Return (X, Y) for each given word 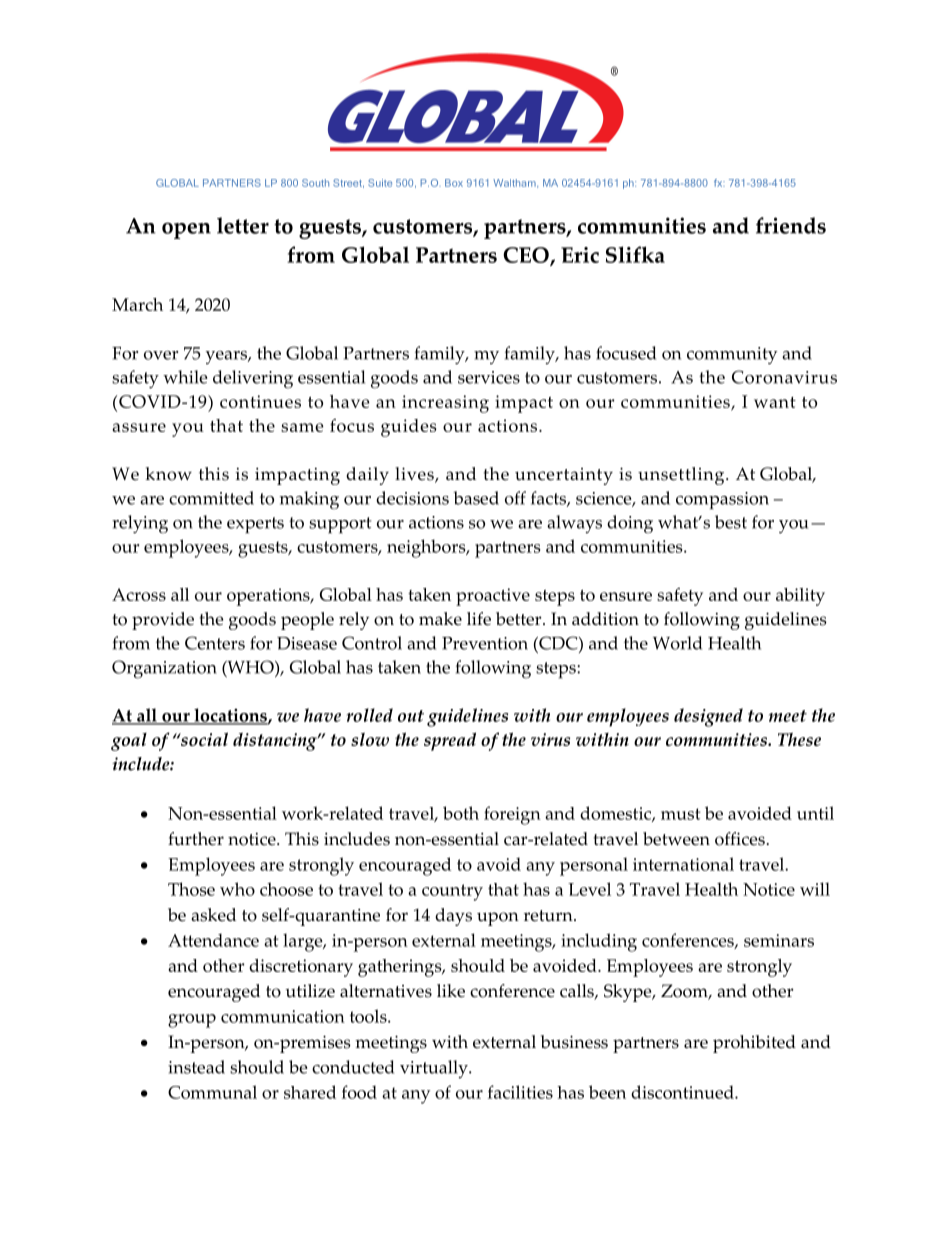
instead (196, 1067)
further (196, 839)
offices (740, 839)
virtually (435, 1069)
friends (791, 225)
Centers (215, 643)
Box (454, 183)
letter (243, 225)
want (775, 402)
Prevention (485, 643)
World (677, 643)
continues (260, 401)
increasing (445, 404)
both (461, 813)
